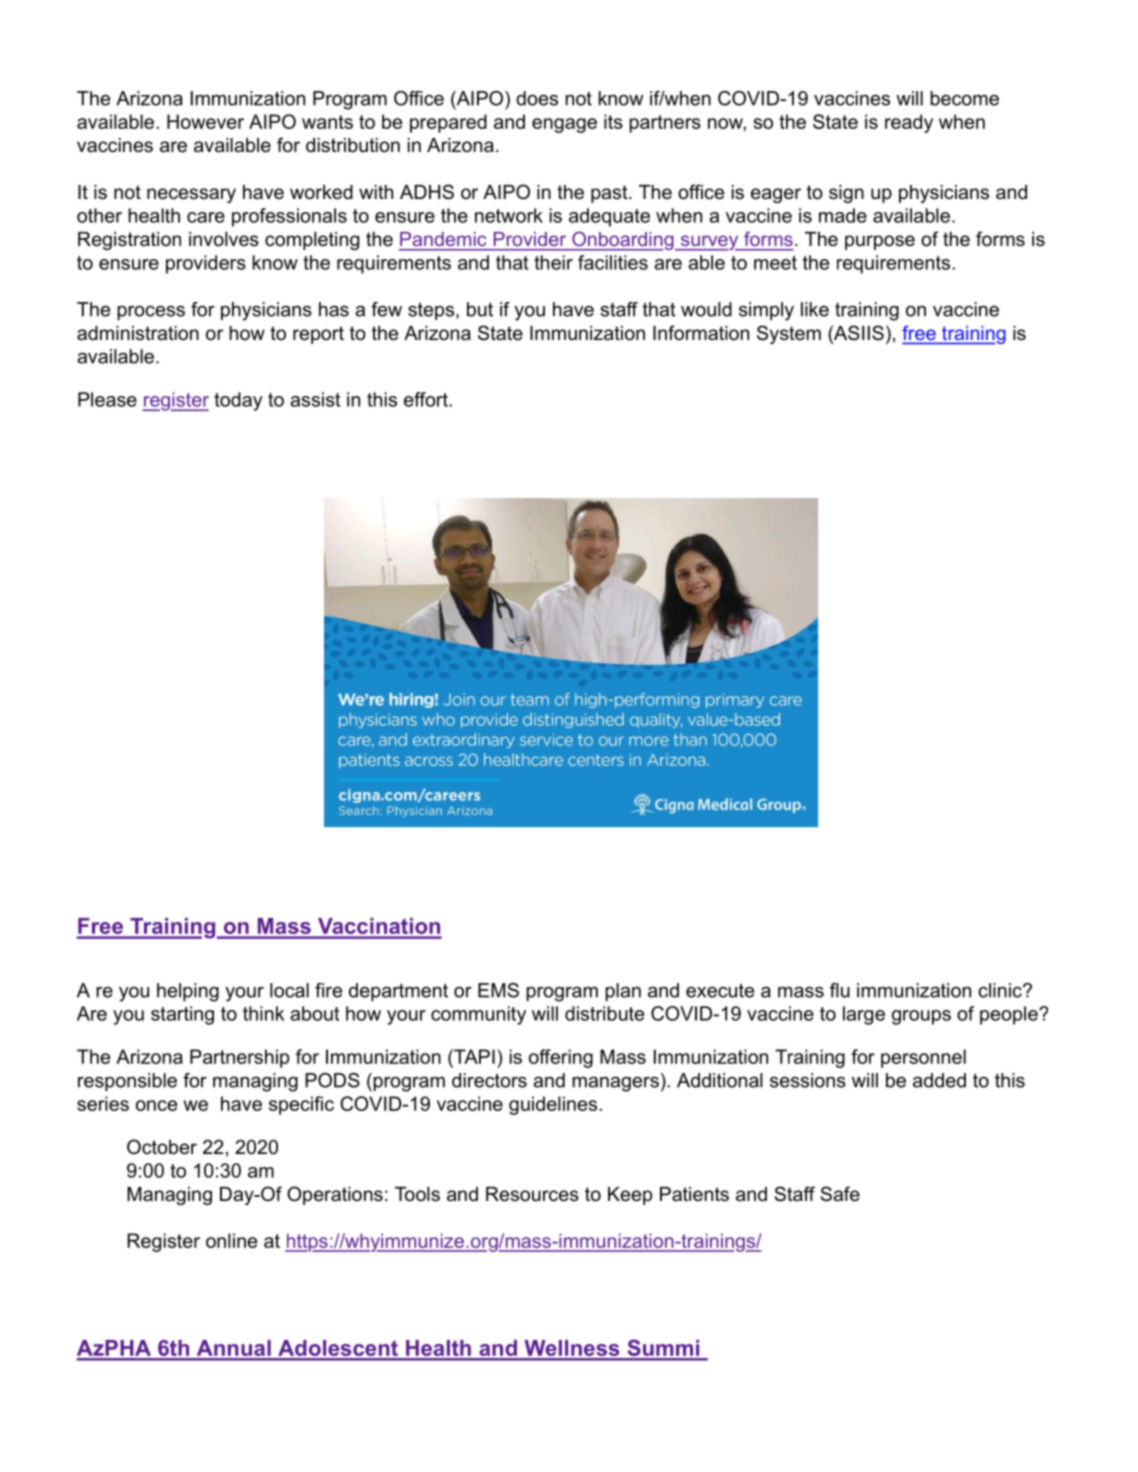 The image size is (1138, 1472). What do you see at coordinates (238, 401) in the screenshot?
I see `today` at bounding box center [238, 401].
